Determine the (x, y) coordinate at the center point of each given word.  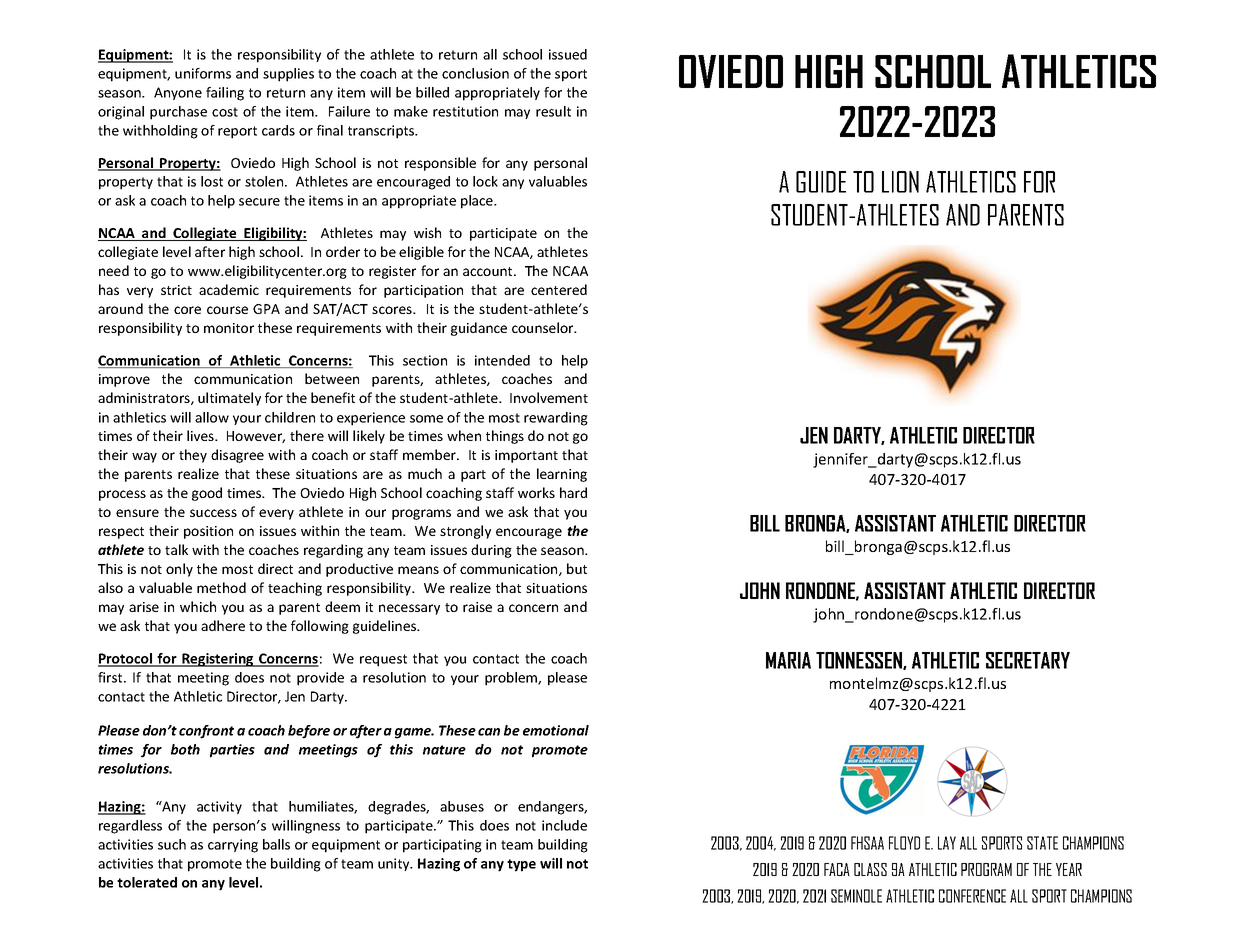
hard (573, 492)
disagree (237, 456)
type (521, 865)
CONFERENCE (972, 896)
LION (900, 182)
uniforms (203, 73)
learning (562, 475)
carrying (233, 846)
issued (568, 54)
